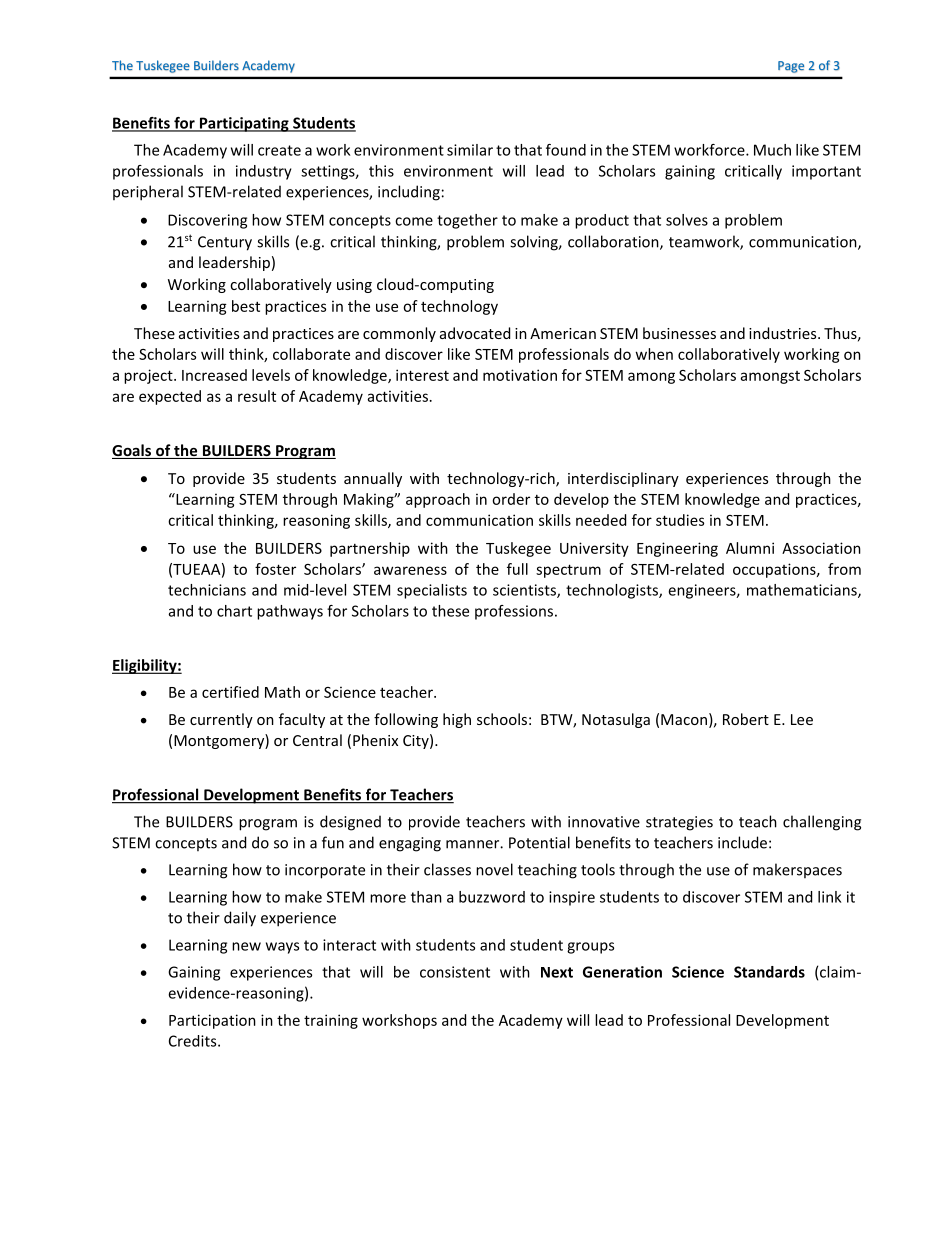  Describe the element at coordinates (457, 720) in the image. I see `high` at that location.
